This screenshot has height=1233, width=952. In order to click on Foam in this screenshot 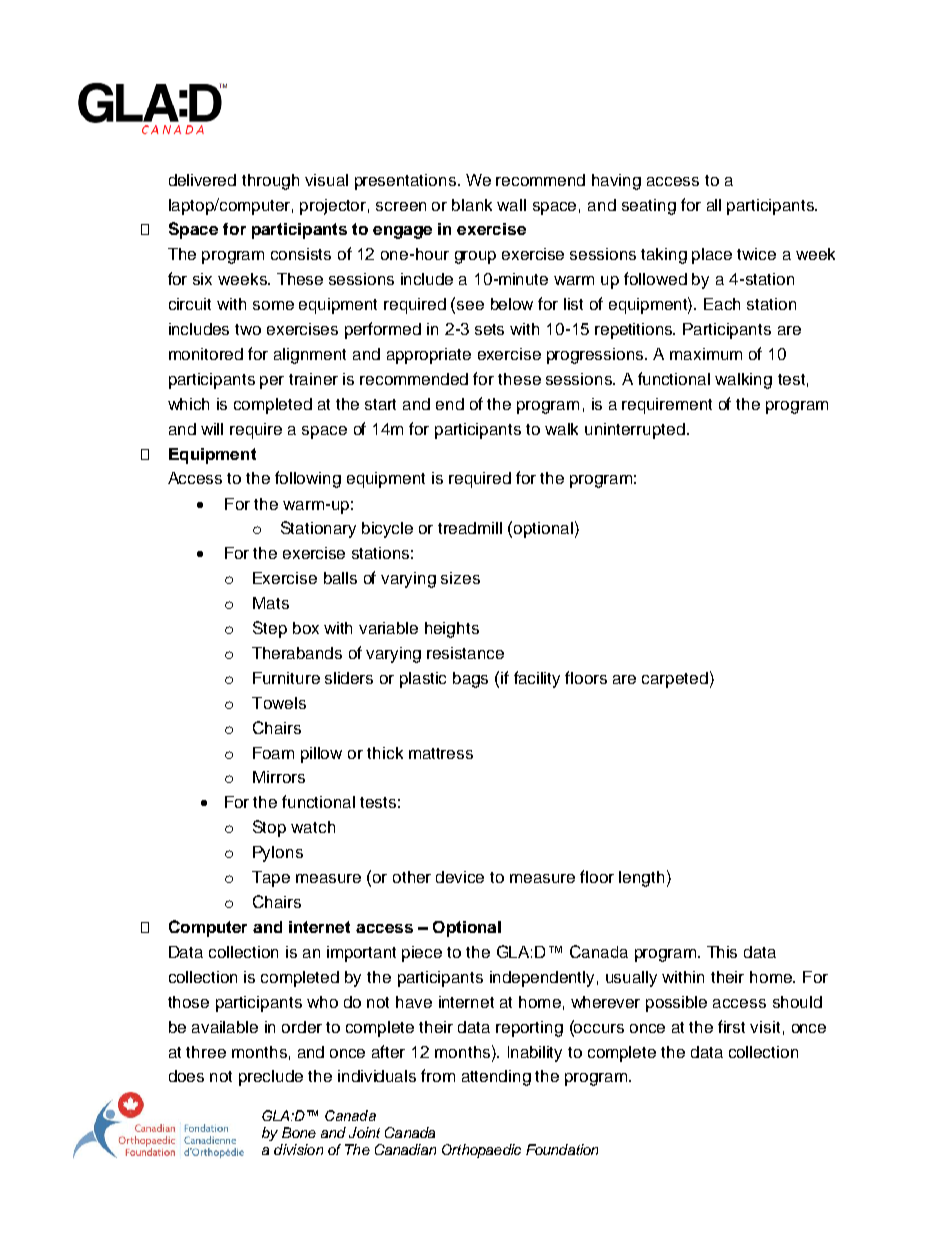, I will do `click(273, 753)`.
